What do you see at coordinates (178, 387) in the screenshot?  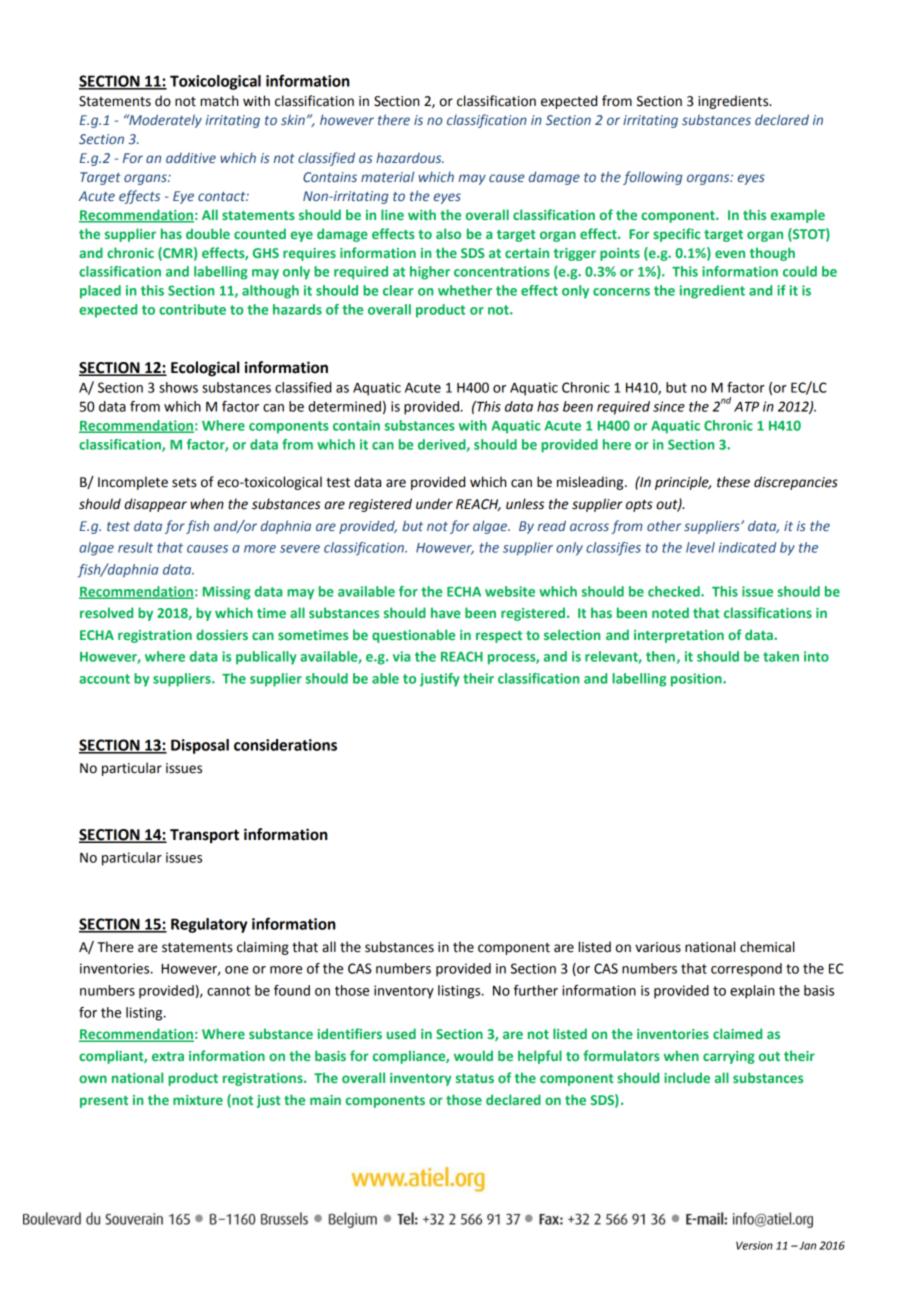 I see `shows` at bounding box center [178, 387].
